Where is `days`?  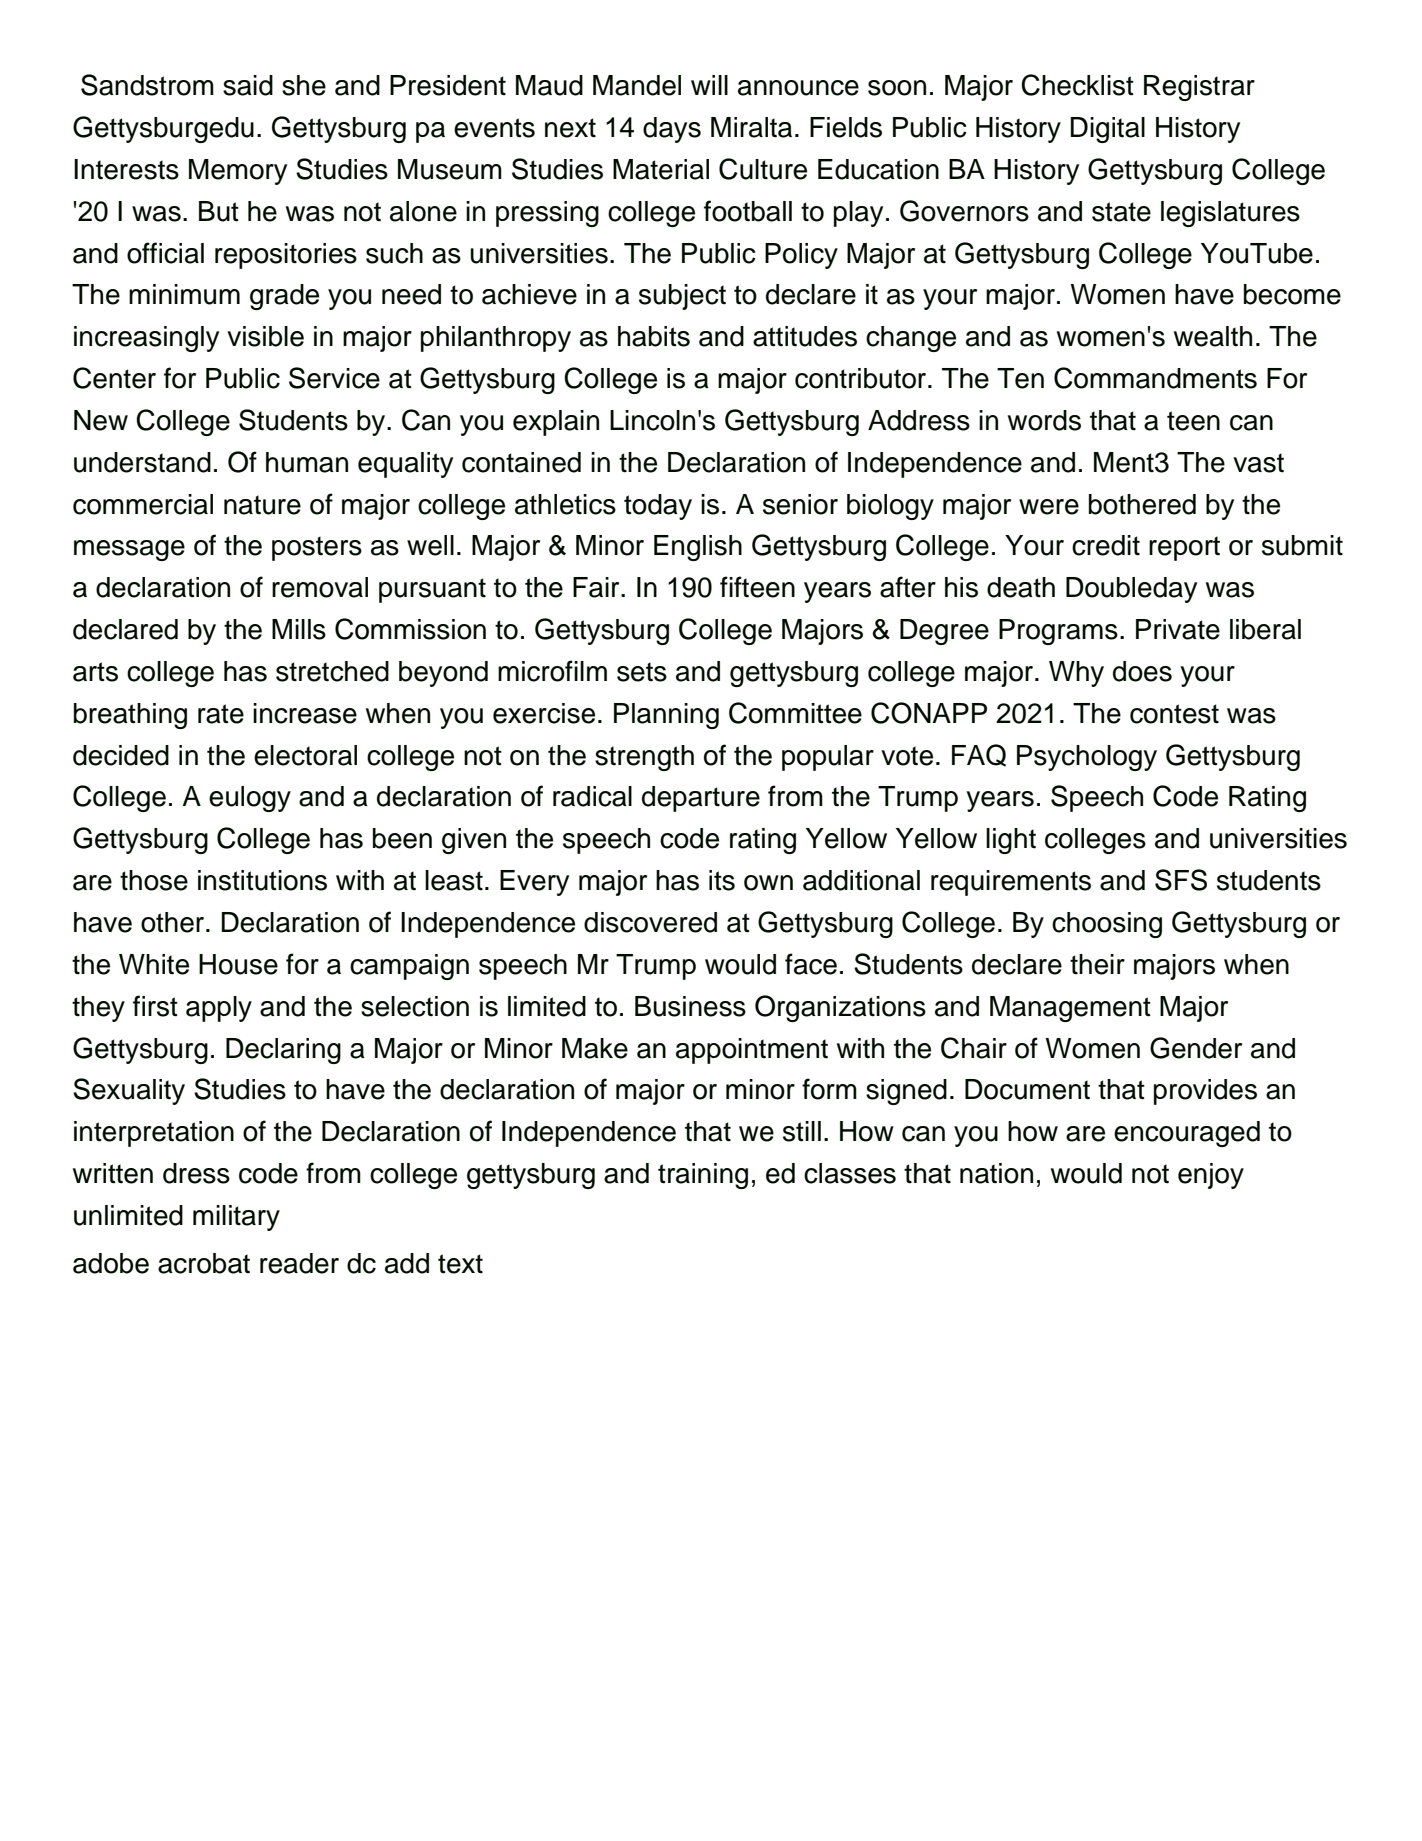
days is located at coordinates (672, 130).
